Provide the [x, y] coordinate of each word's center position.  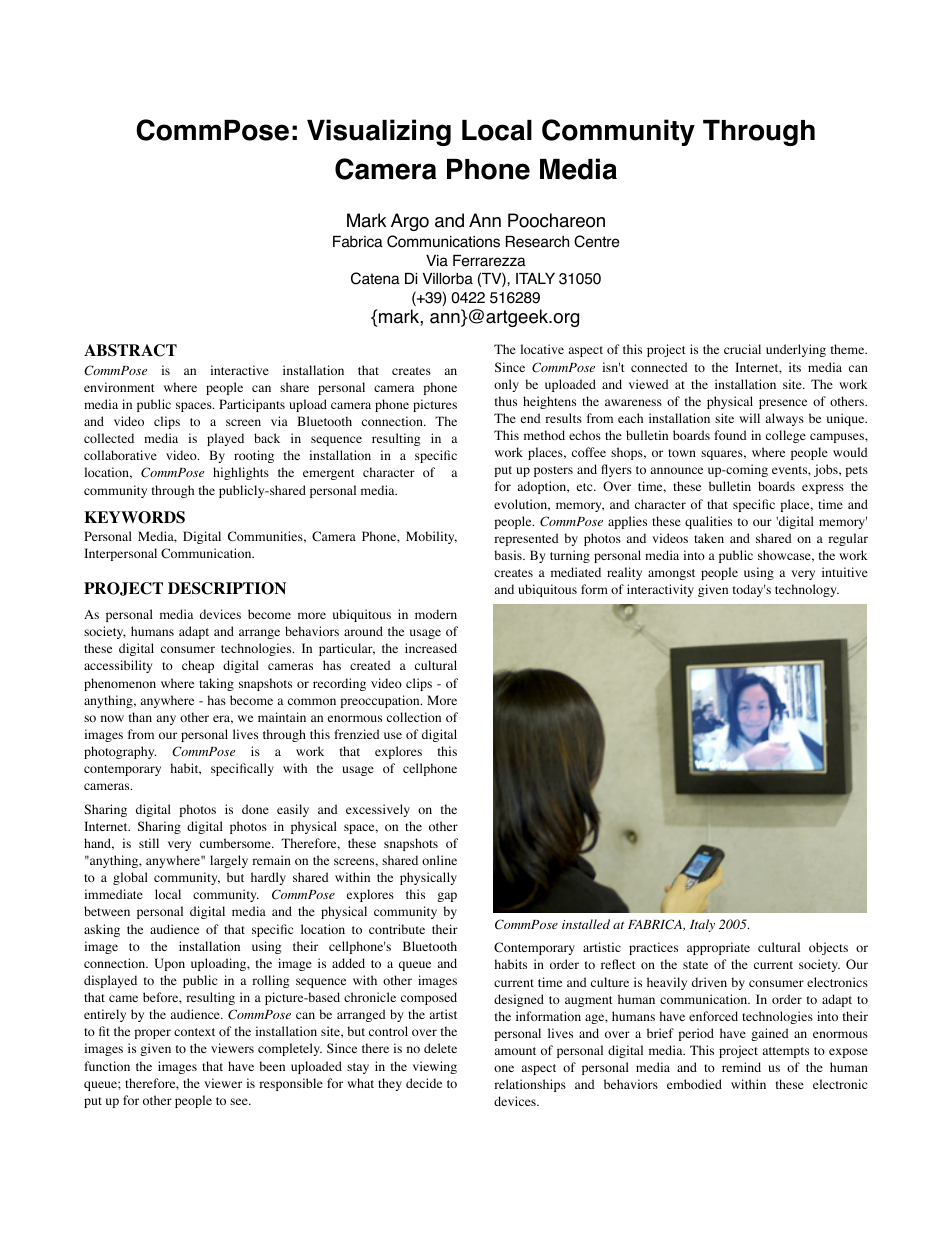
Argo [410, 222]
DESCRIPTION [227, 588]
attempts [786, 1052]
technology [807, 590]
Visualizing [379, 132]
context [194, 1032]
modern [436, 614]
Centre [597, 241]
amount [515, 1051]
